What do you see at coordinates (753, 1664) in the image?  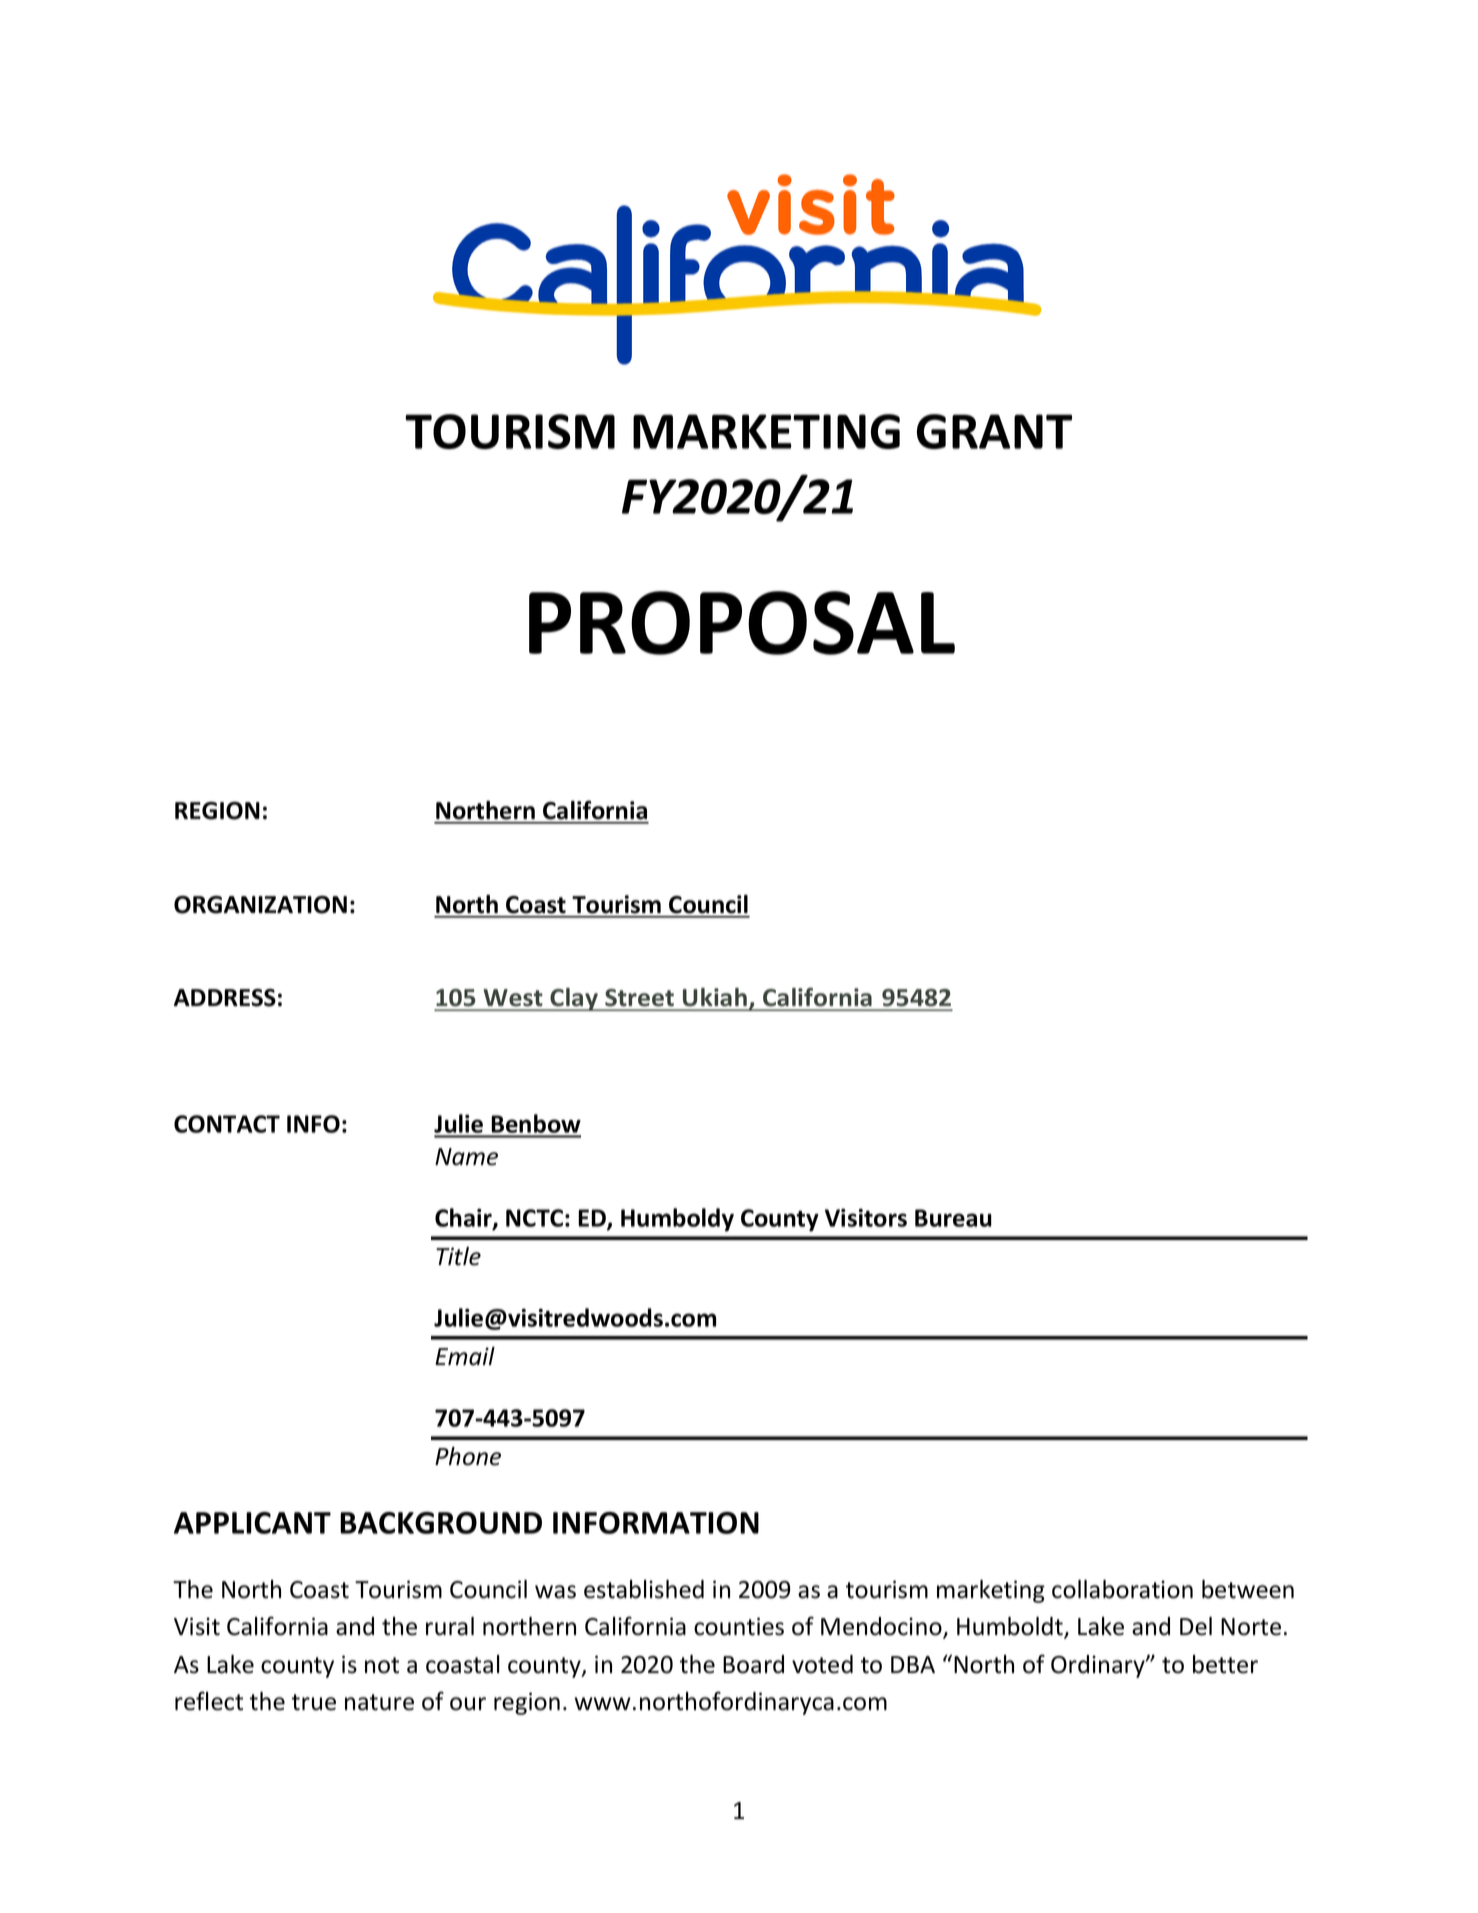 I see `Board` at bounding box center [753, 1664].
